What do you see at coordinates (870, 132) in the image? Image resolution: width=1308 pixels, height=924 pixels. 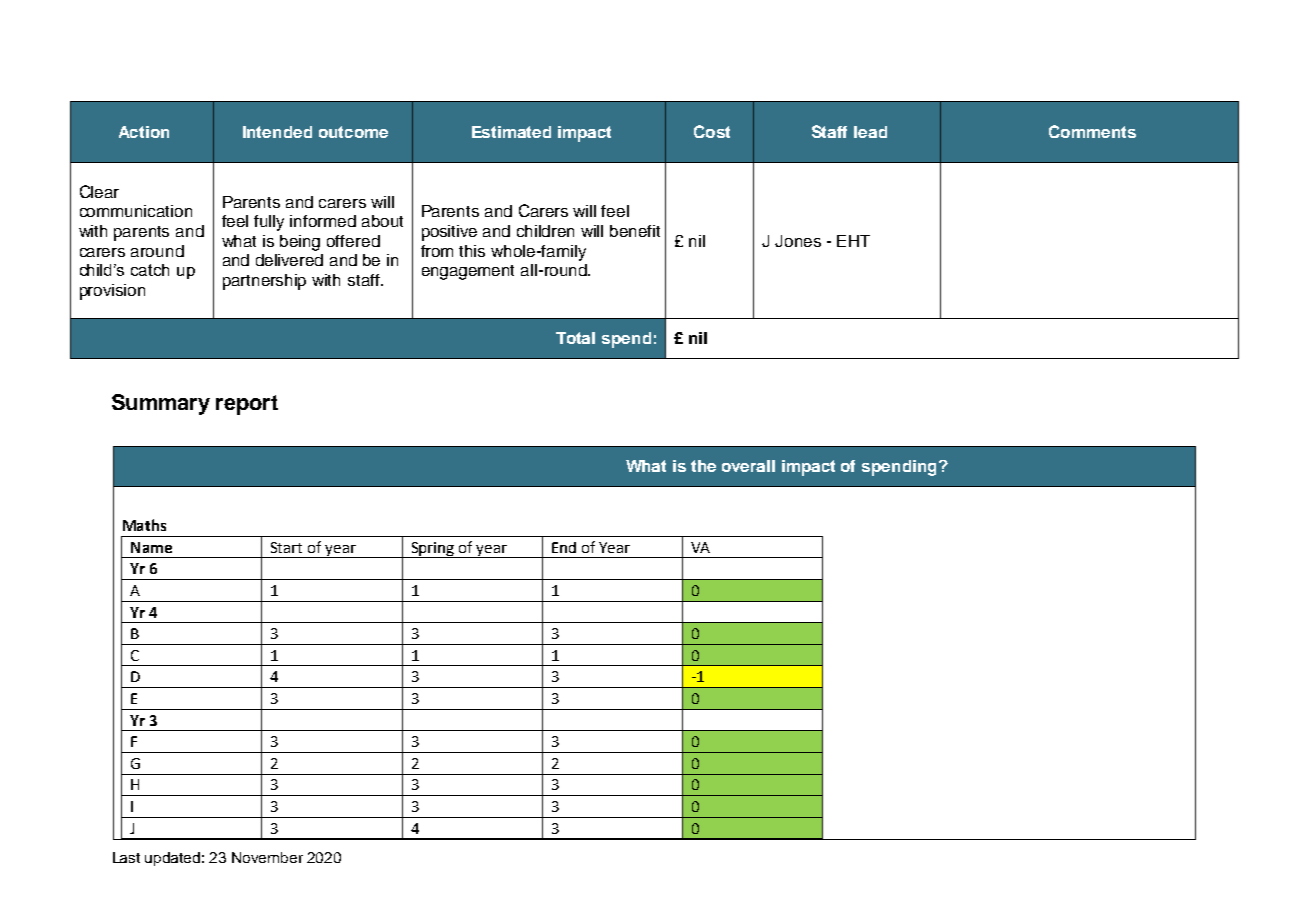 I see `lead` at bounding box center [870, 132].
